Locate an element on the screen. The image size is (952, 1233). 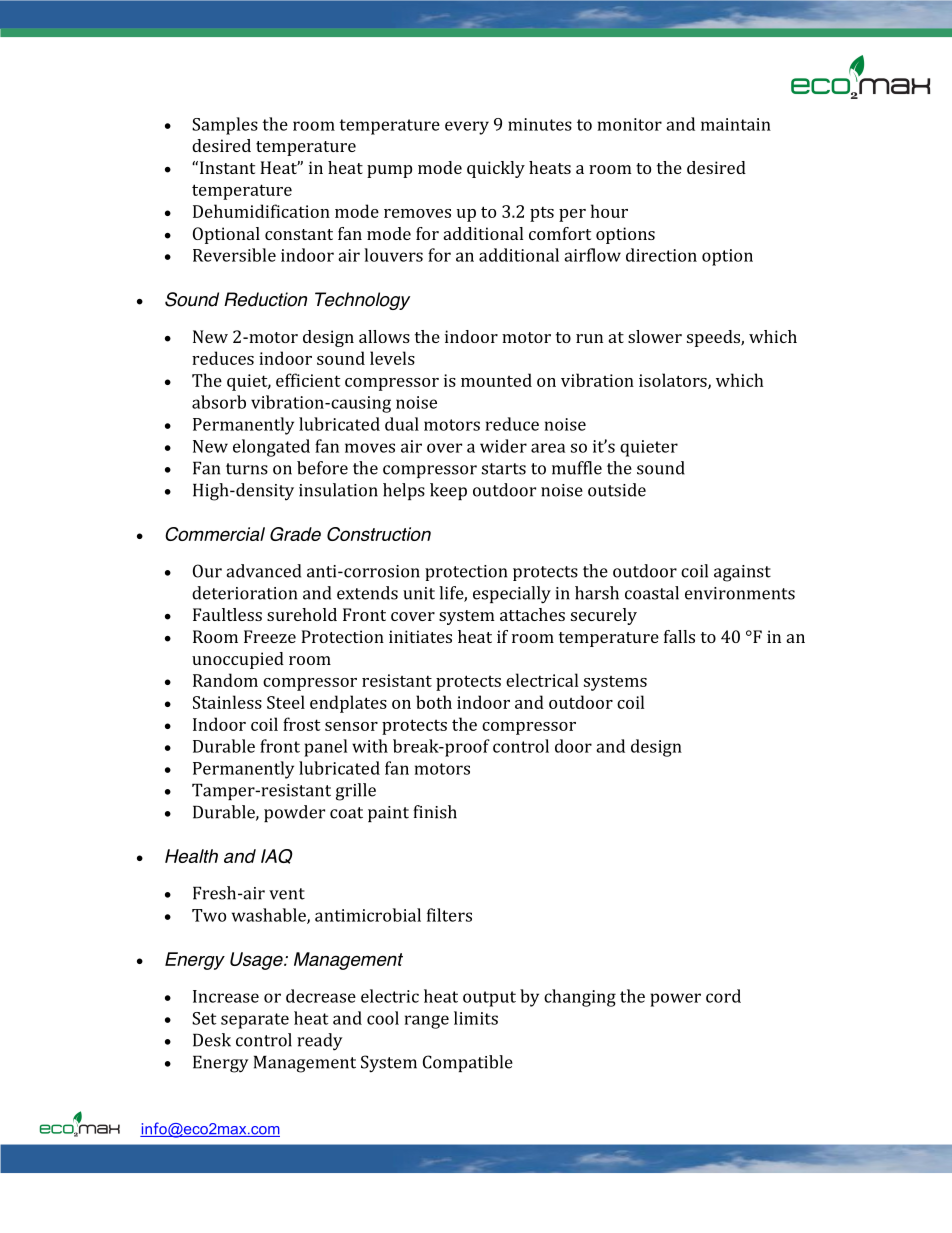
every is located at coordinates (467, 128).
